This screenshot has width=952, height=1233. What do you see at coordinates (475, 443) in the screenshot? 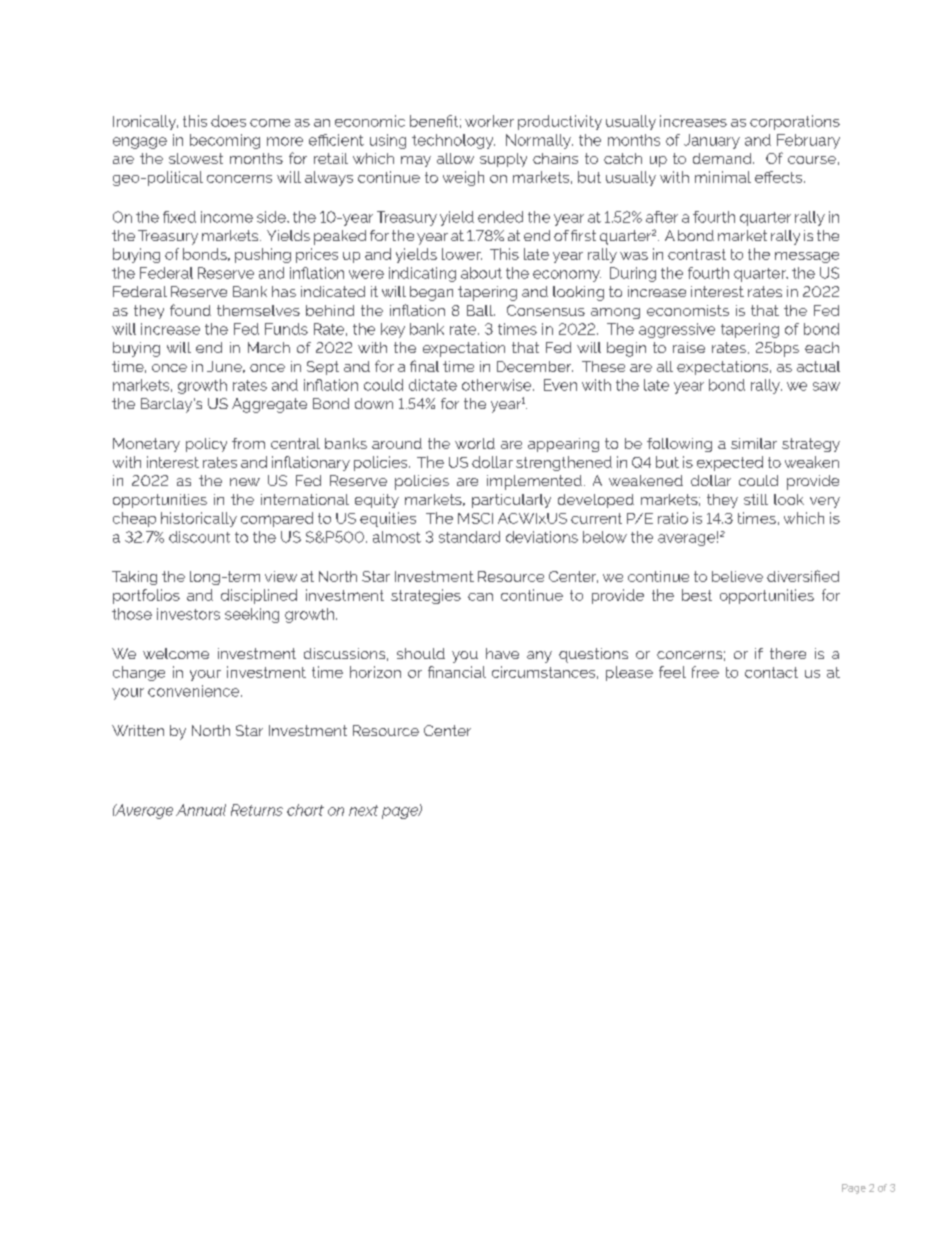
I see `world` at bounding box center [475, 443].
